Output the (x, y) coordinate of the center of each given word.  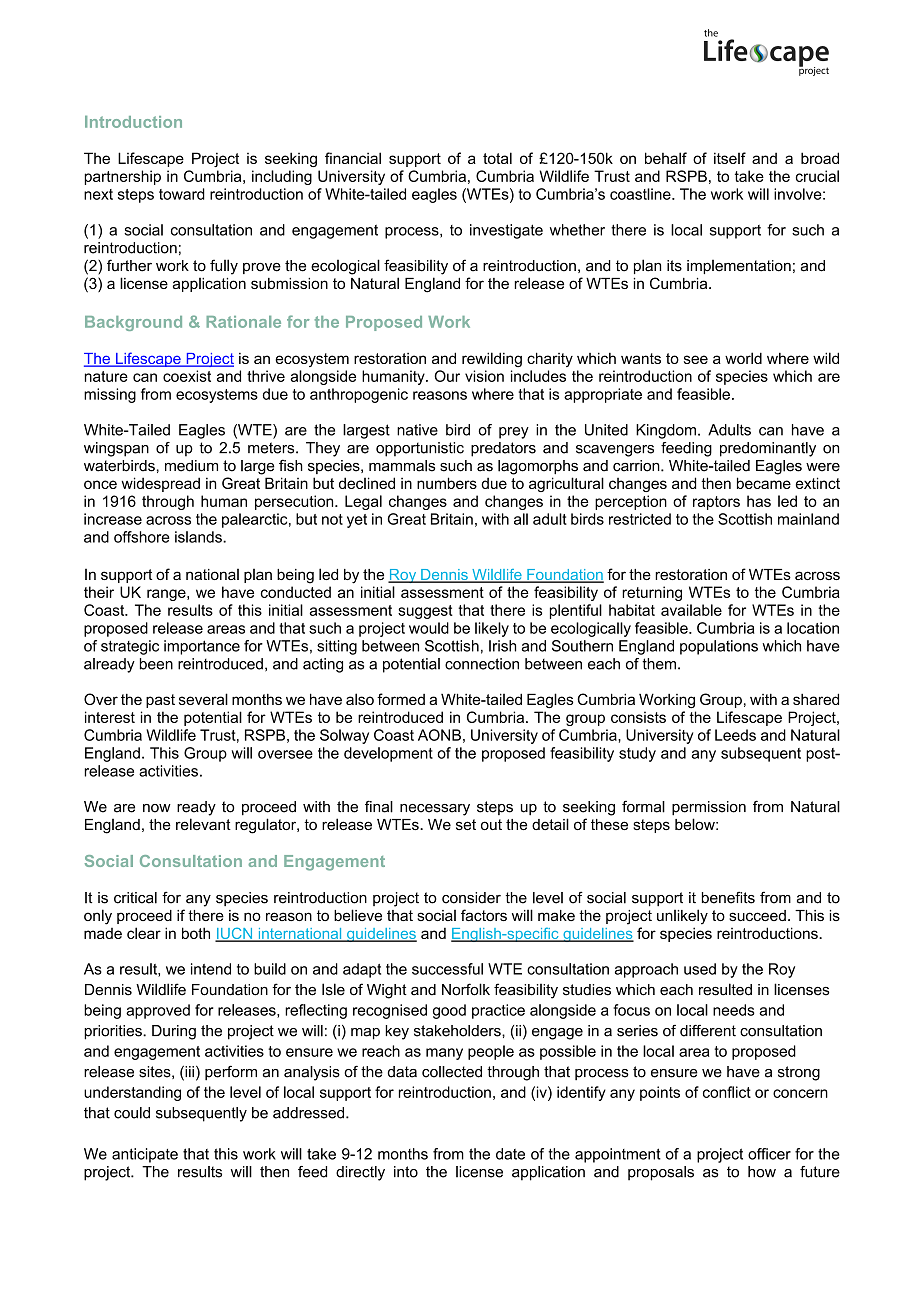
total (497, 158)
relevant (203, 824)
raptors (716, 503)
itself (730, 158)
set (466, 824)
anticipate (145, 1155)
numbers (447, 483)
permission (709, 808)
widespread (160, 484)
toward (182, 194)
